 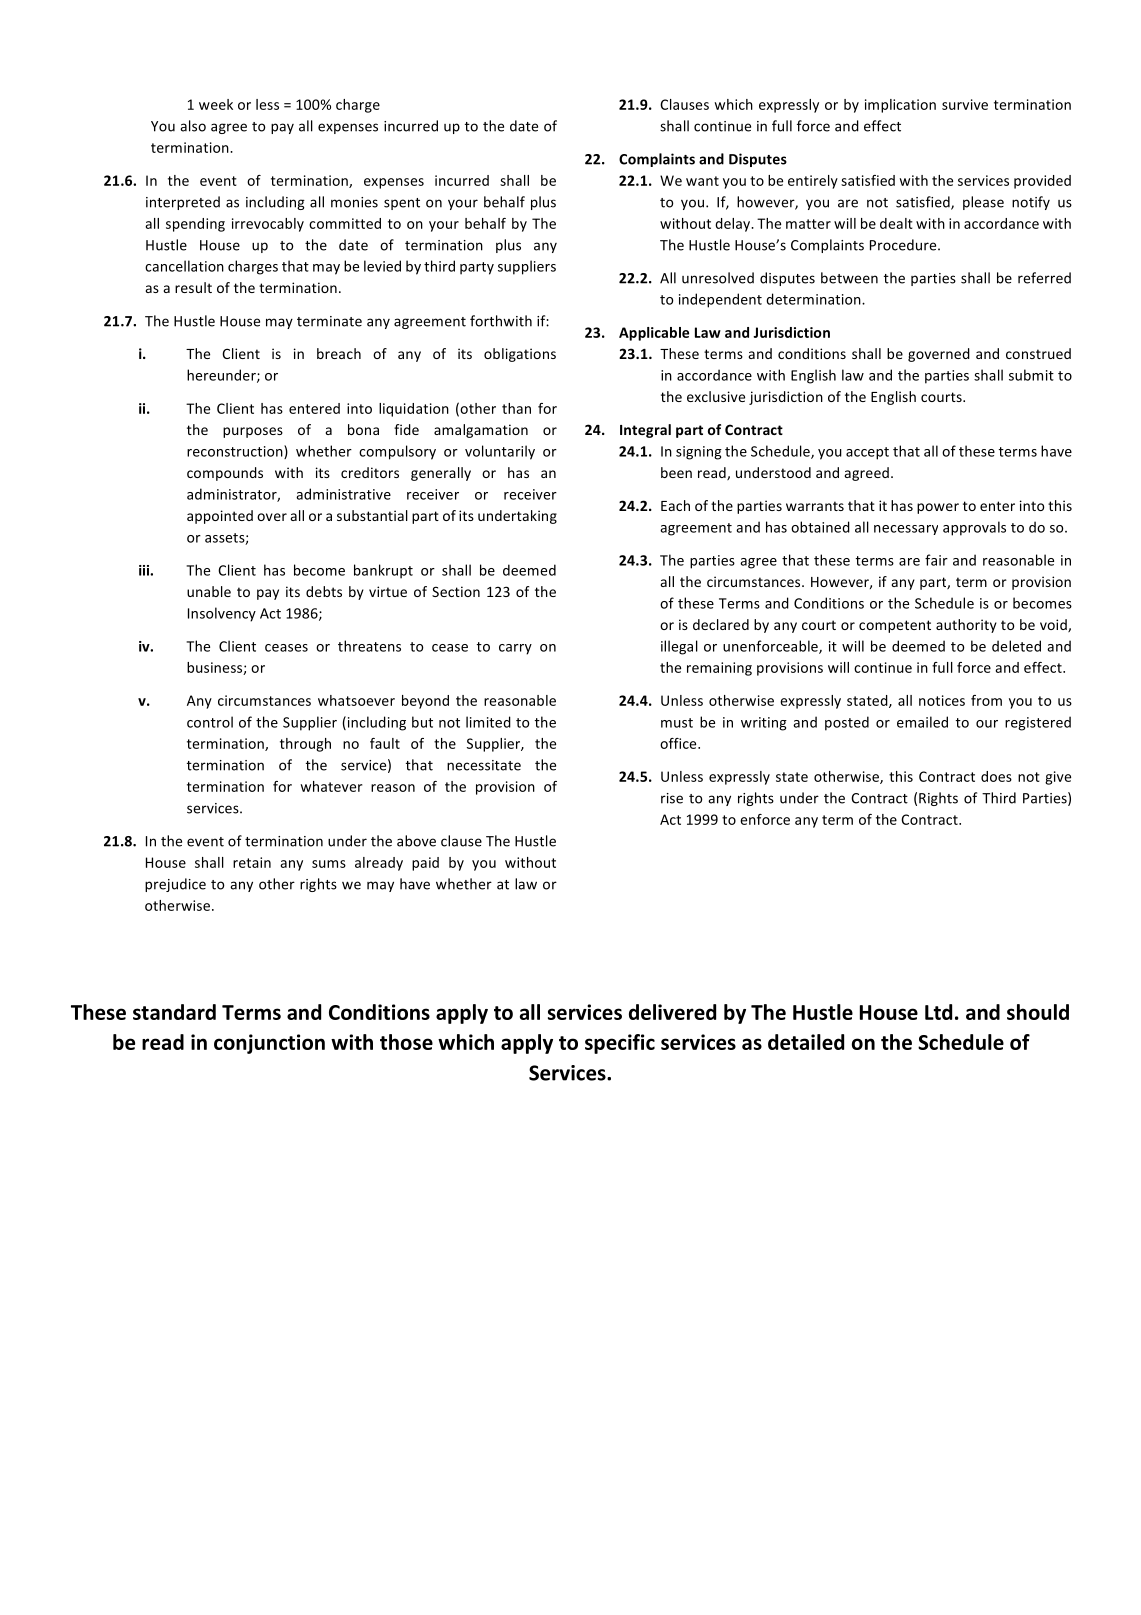 What do you see at coordinates (269, 1044) in the screenshot?
I see `conjunction` at bounding box center [269, 1044].
